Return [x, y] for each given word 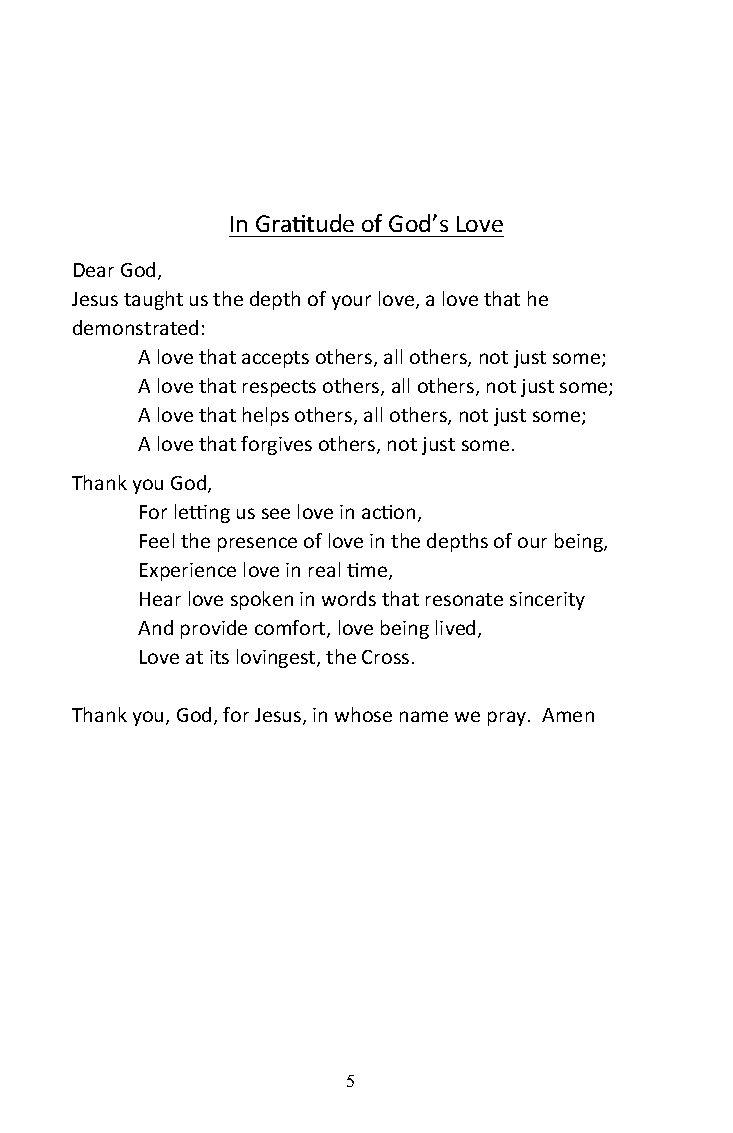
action [388, 512]
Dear [94, 270]
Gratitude [305, 223]
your [351, 302]
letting [202, 513]
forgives [276, 445]
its [219, 657]
